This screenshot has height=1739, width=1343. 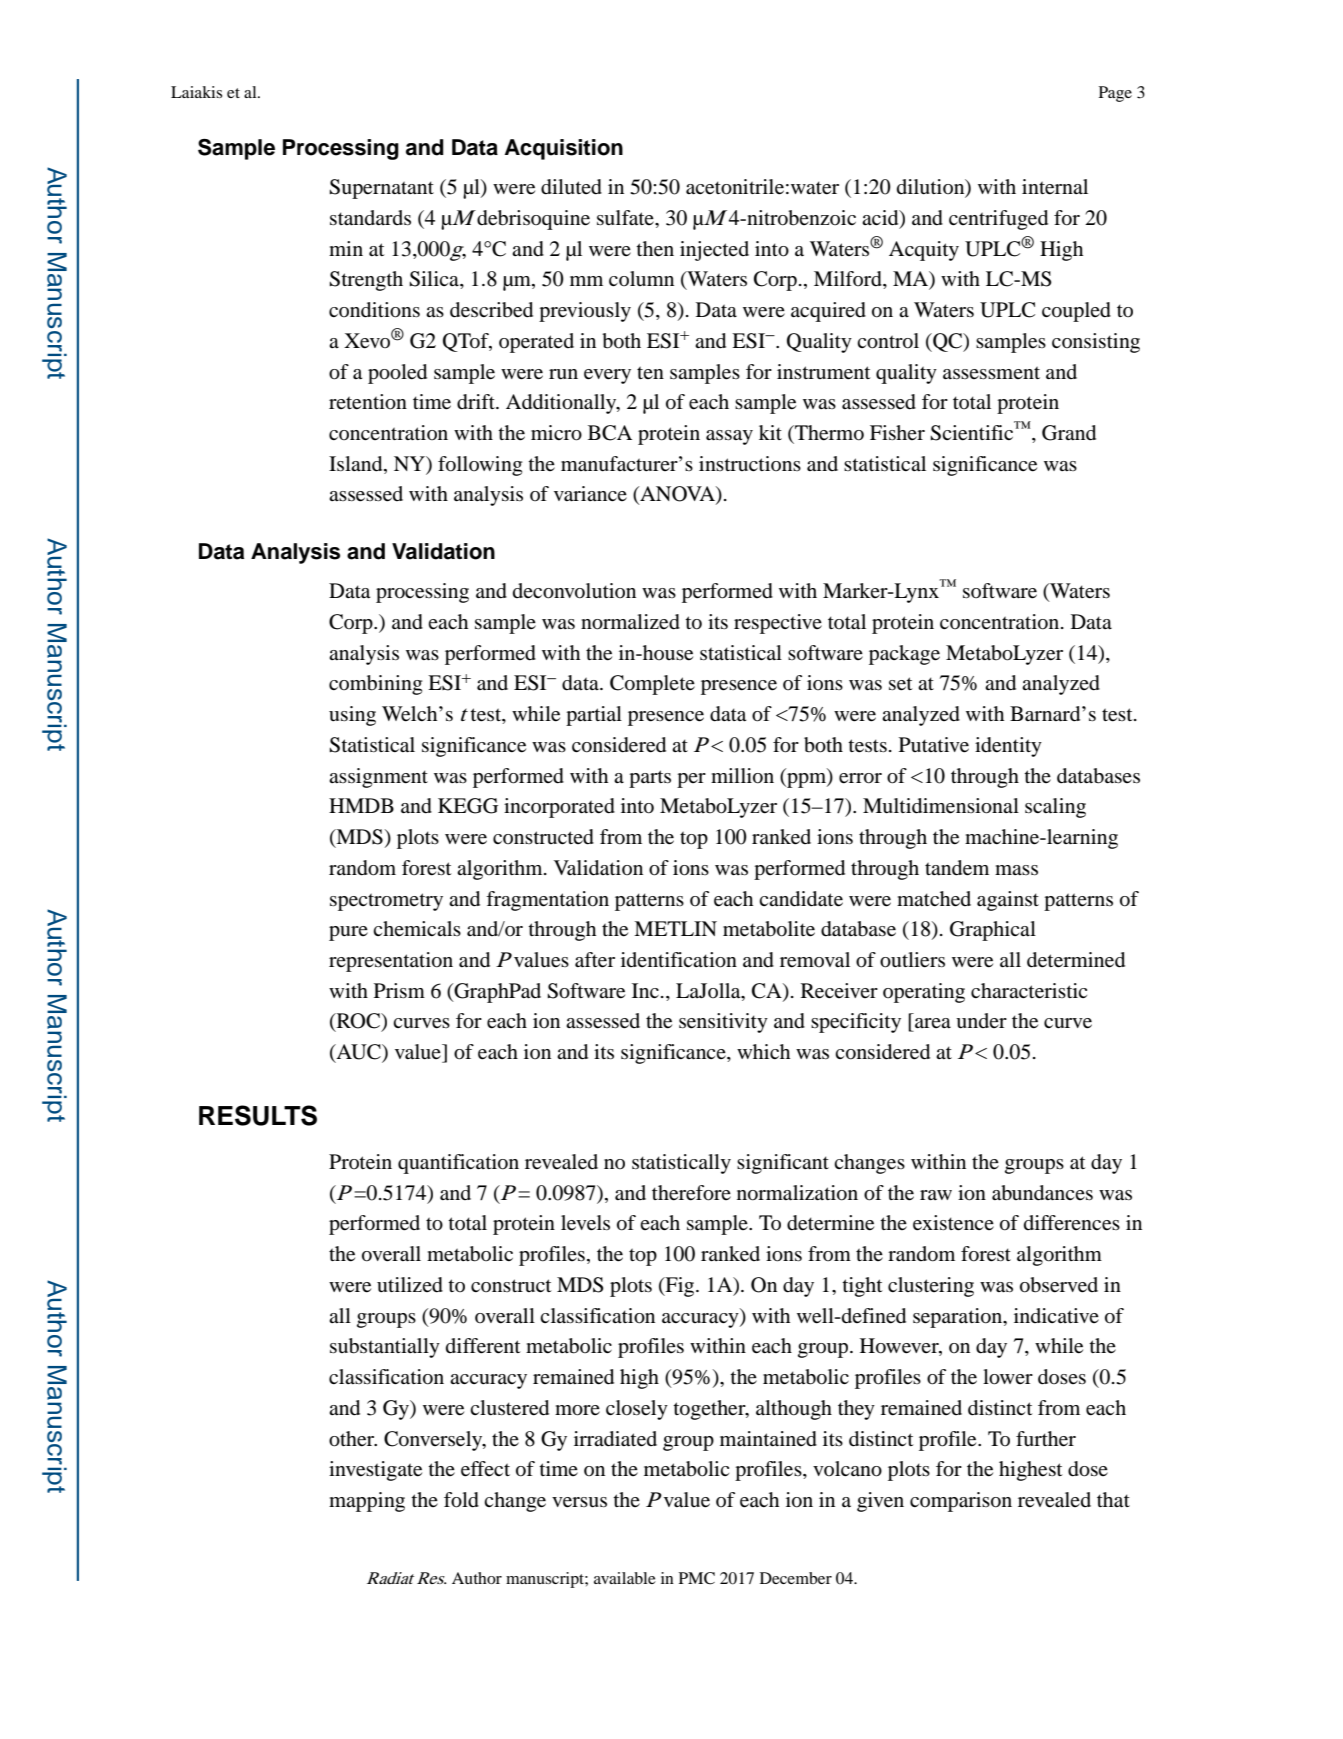 What do you see at coordinates (697, 1578) in the screenshot?
I see `PMC` at bounding box center [697, 1578].
